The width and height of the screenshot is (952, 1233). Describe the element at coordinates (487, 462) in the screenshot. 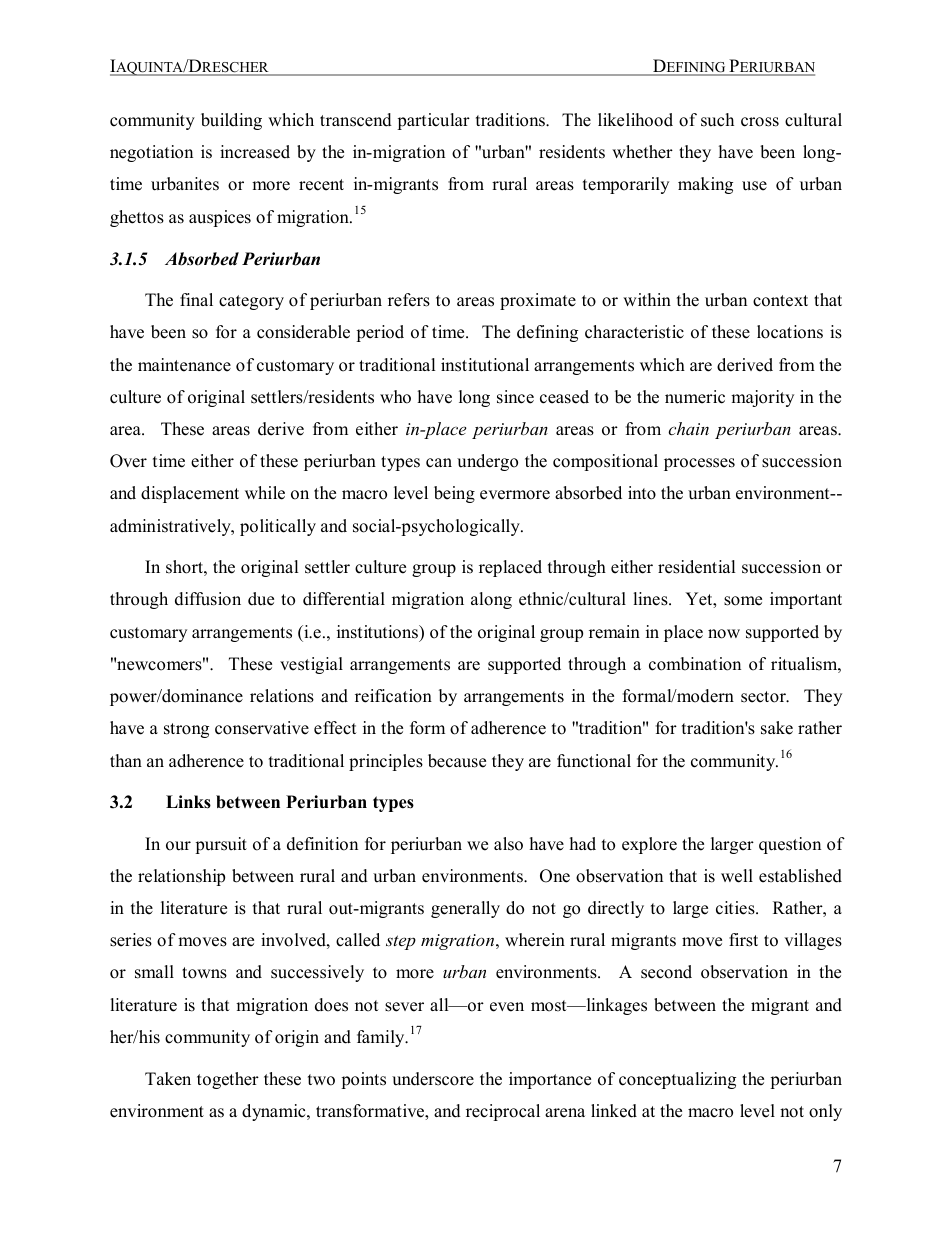

I see `undergo` at that location.
